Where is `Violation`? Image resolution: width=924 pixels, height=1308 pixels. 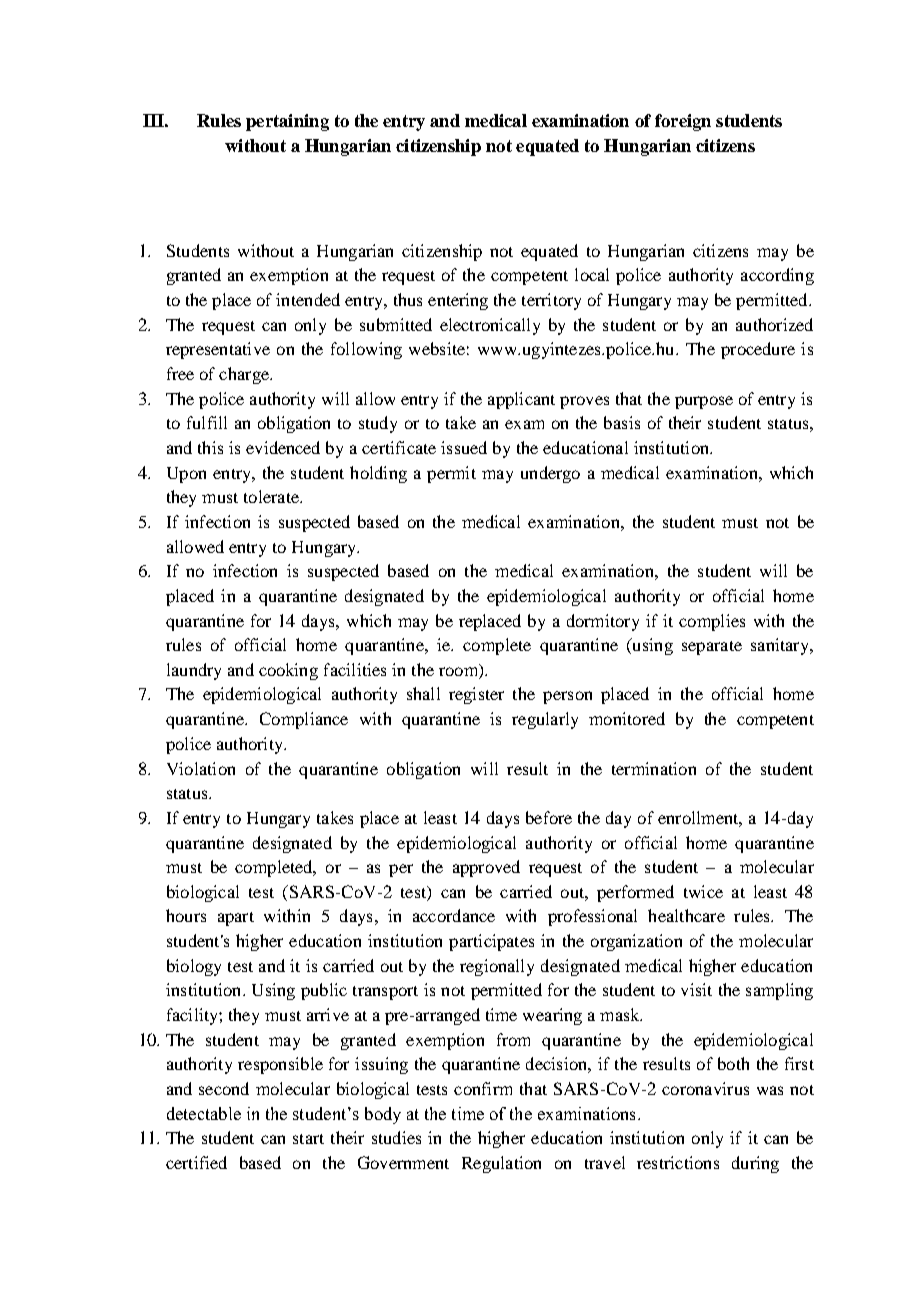 Violation is located at coordinates (201, 768).
